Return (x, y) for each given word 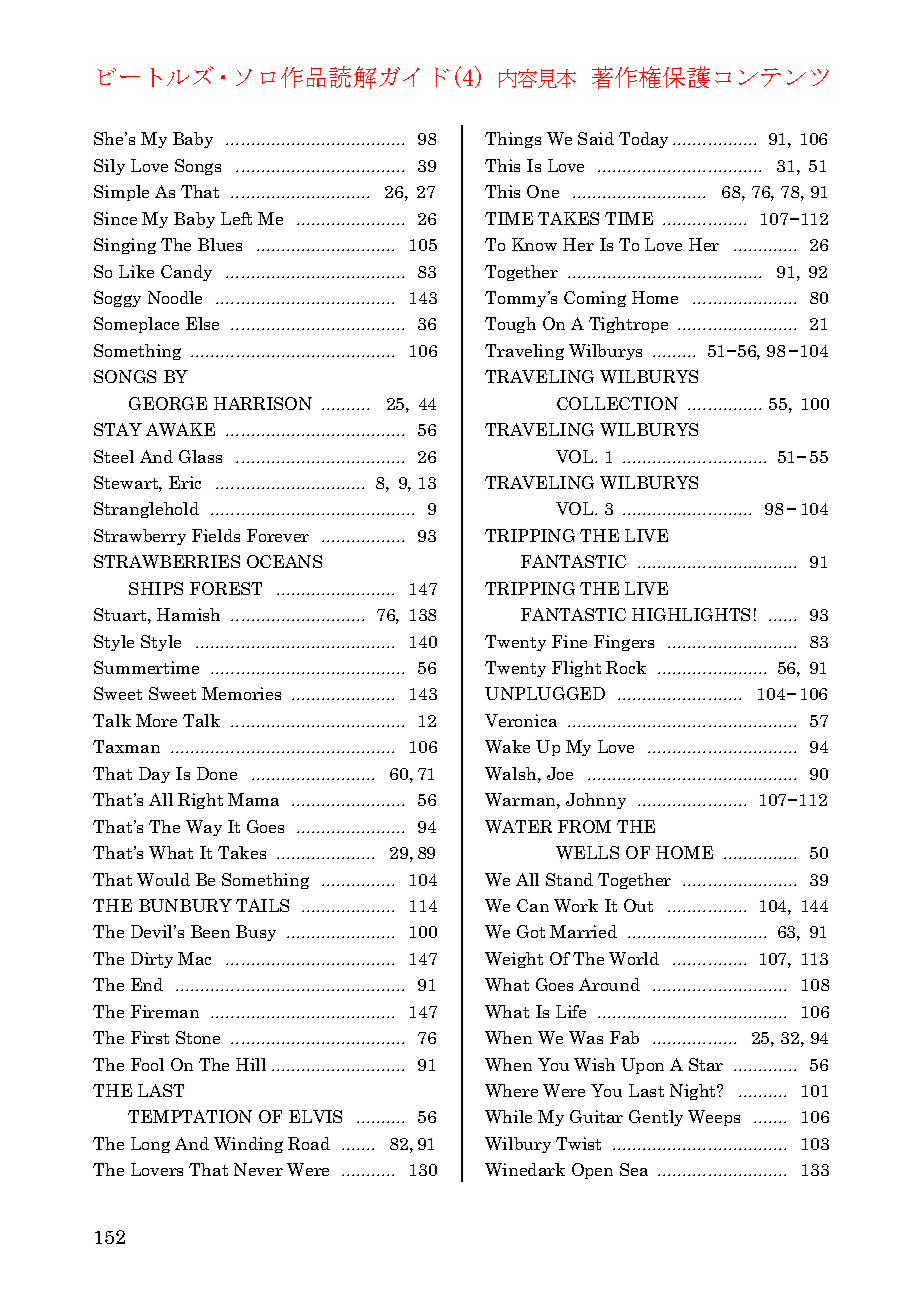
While (508, 1116)
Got (531, 931)
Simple (121, 193)
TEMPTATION (190, 1116)
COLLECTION (617, 403)
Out (638, 905)
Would (163, 879)
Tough (510, 325)
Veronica (521, 720)
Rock (626, 667)
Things (513, 140)
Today (643, 140)
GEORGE (168, 403)
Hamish (188, 614)
